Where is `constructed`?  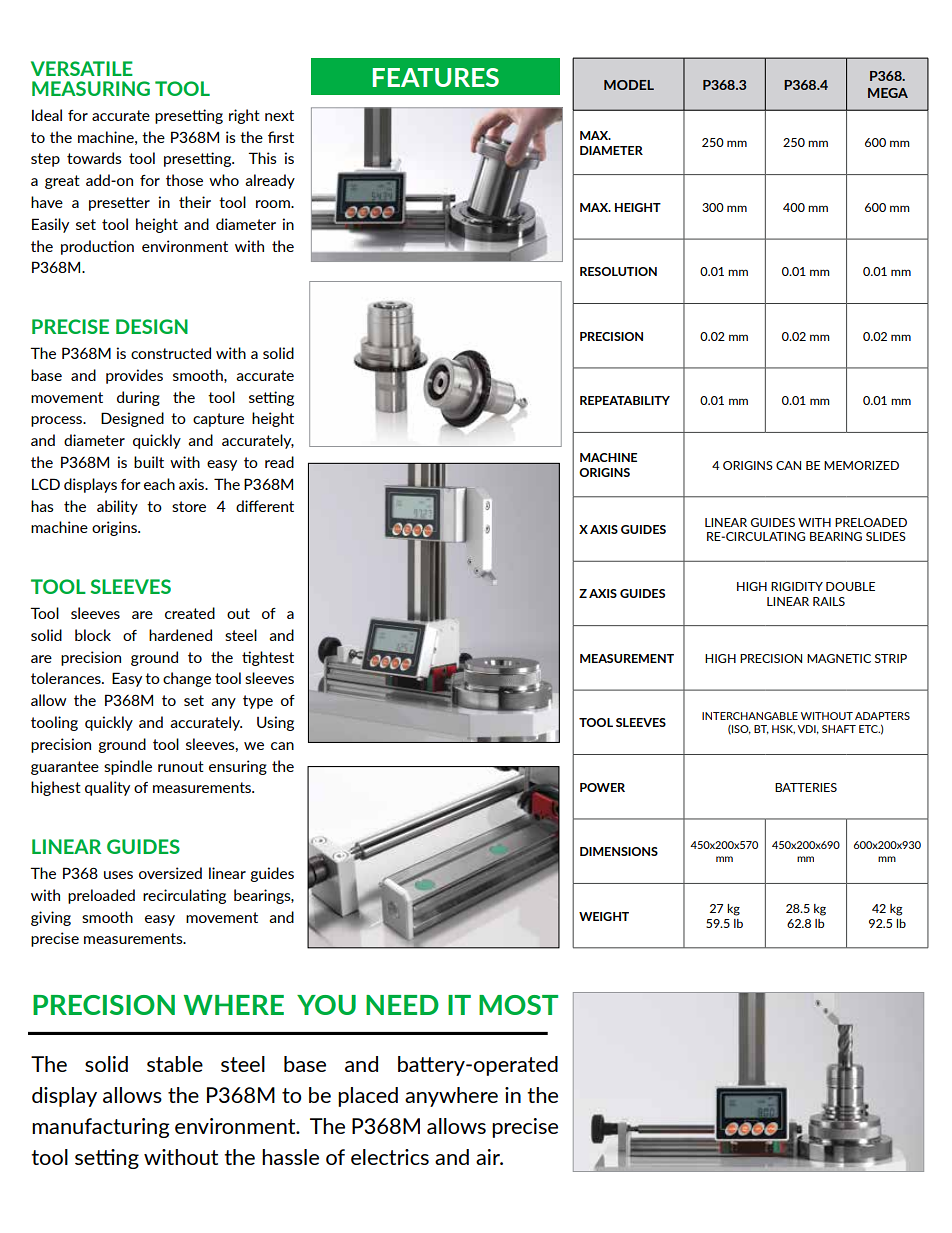 constructed is located at coordinates (171, 353).
